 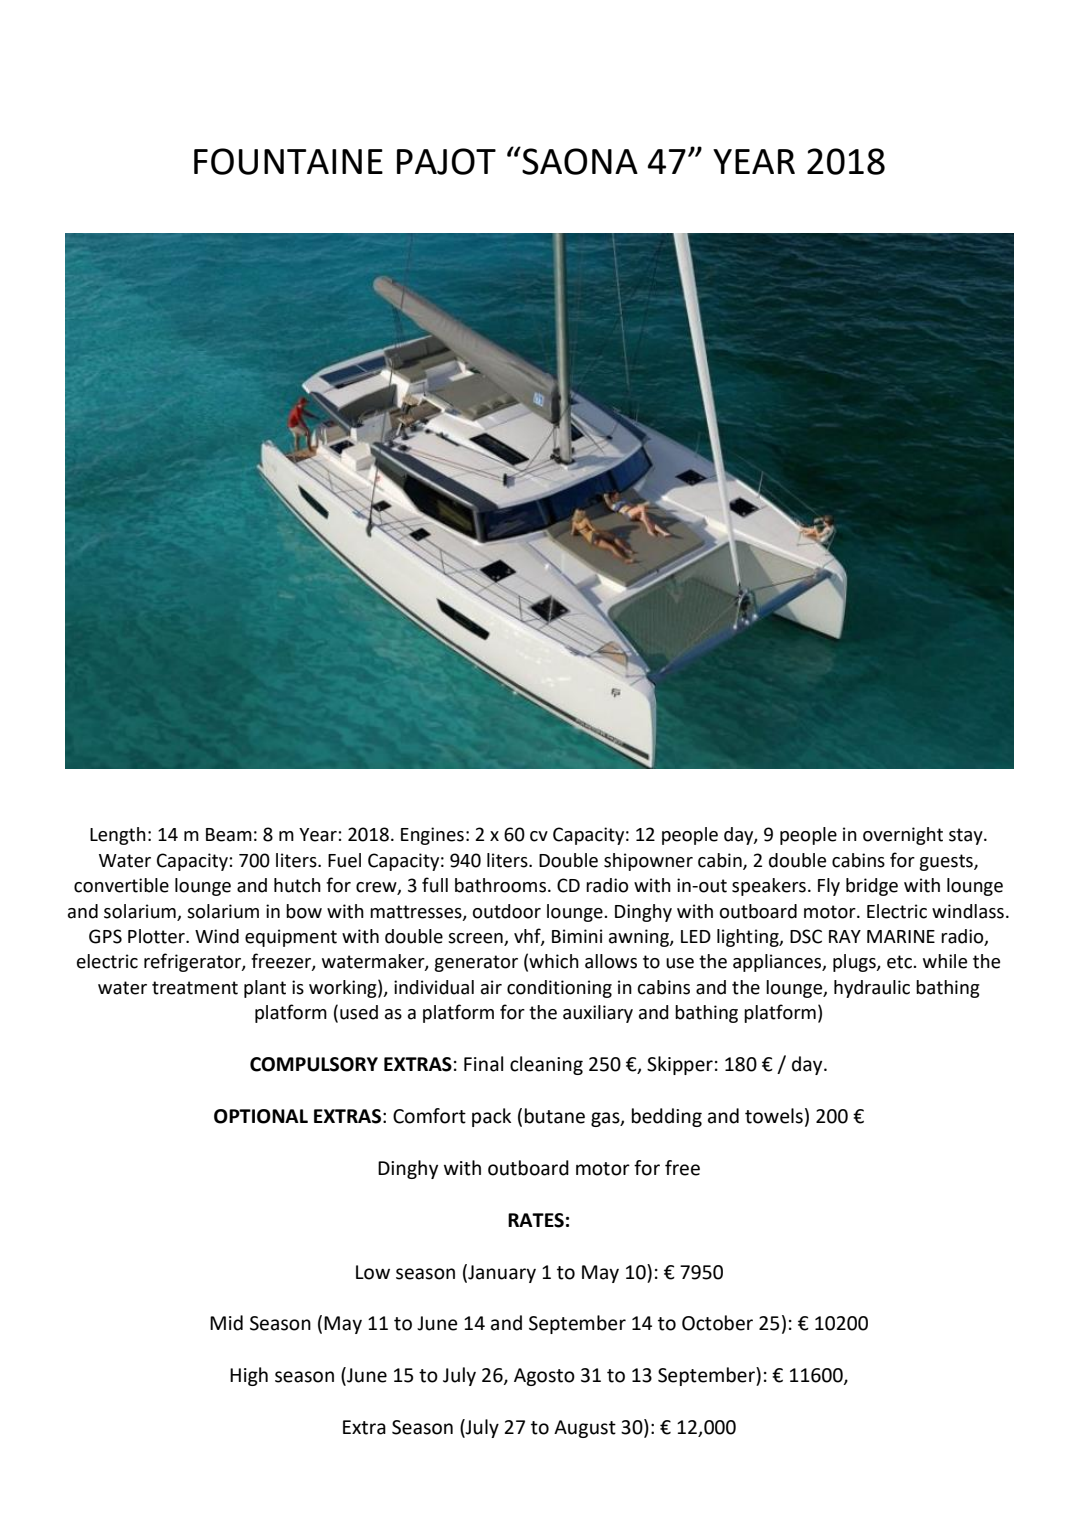 What do you see at coordinates (546, 1065) in the screenshot?
I see `cleaning` at bounding box center [546, 1065].
